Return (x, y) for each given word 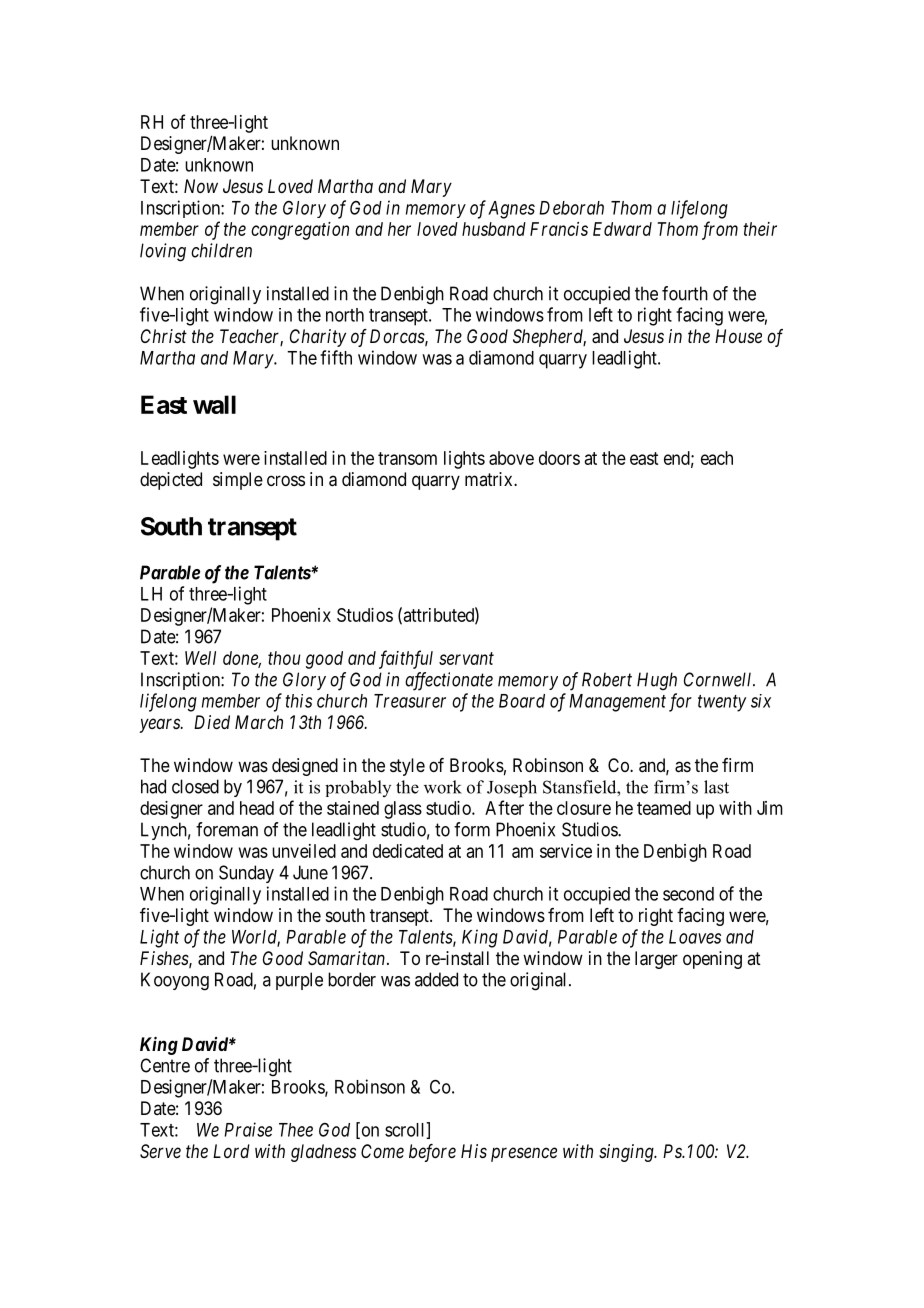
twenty (722, 703)
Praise (248, 1129)
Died (212, 722)
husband (494, 229)
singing (627, 1153)
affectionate (449, 681)
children (221, 250)
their (760, 229)
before (432, 1153)
